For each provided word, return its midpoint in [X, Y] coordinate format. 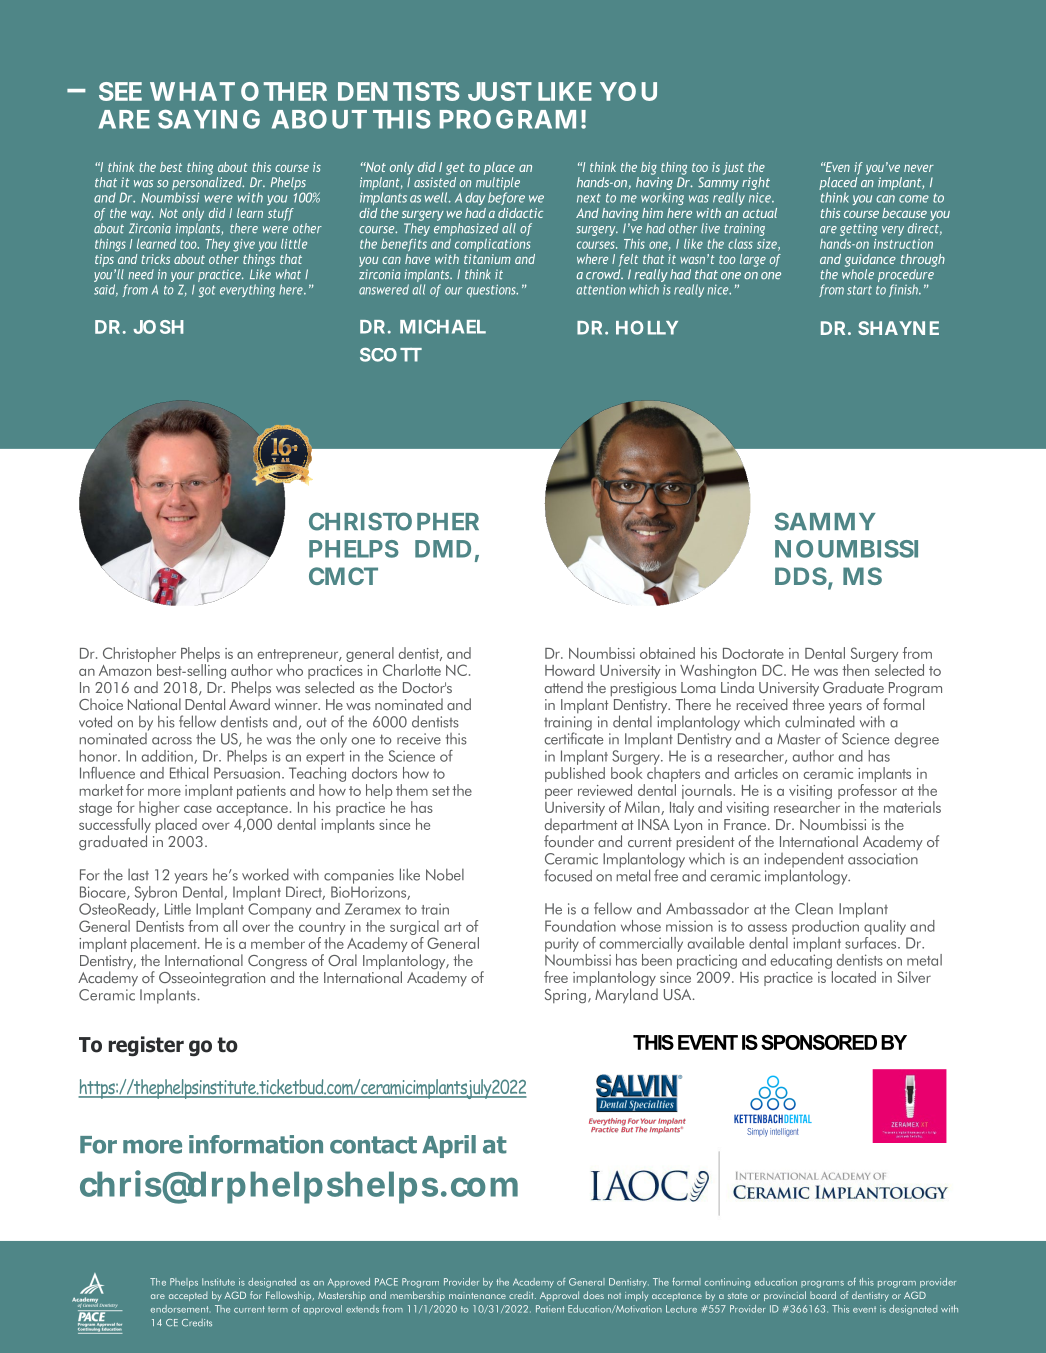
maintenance [477, 1295]
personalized [208, 183]
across [172, 741]
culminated [820, 721]
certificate [573, 737]
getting [859, 229]
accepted [188, 1296]
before [506, 198]
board [823, 1295]
